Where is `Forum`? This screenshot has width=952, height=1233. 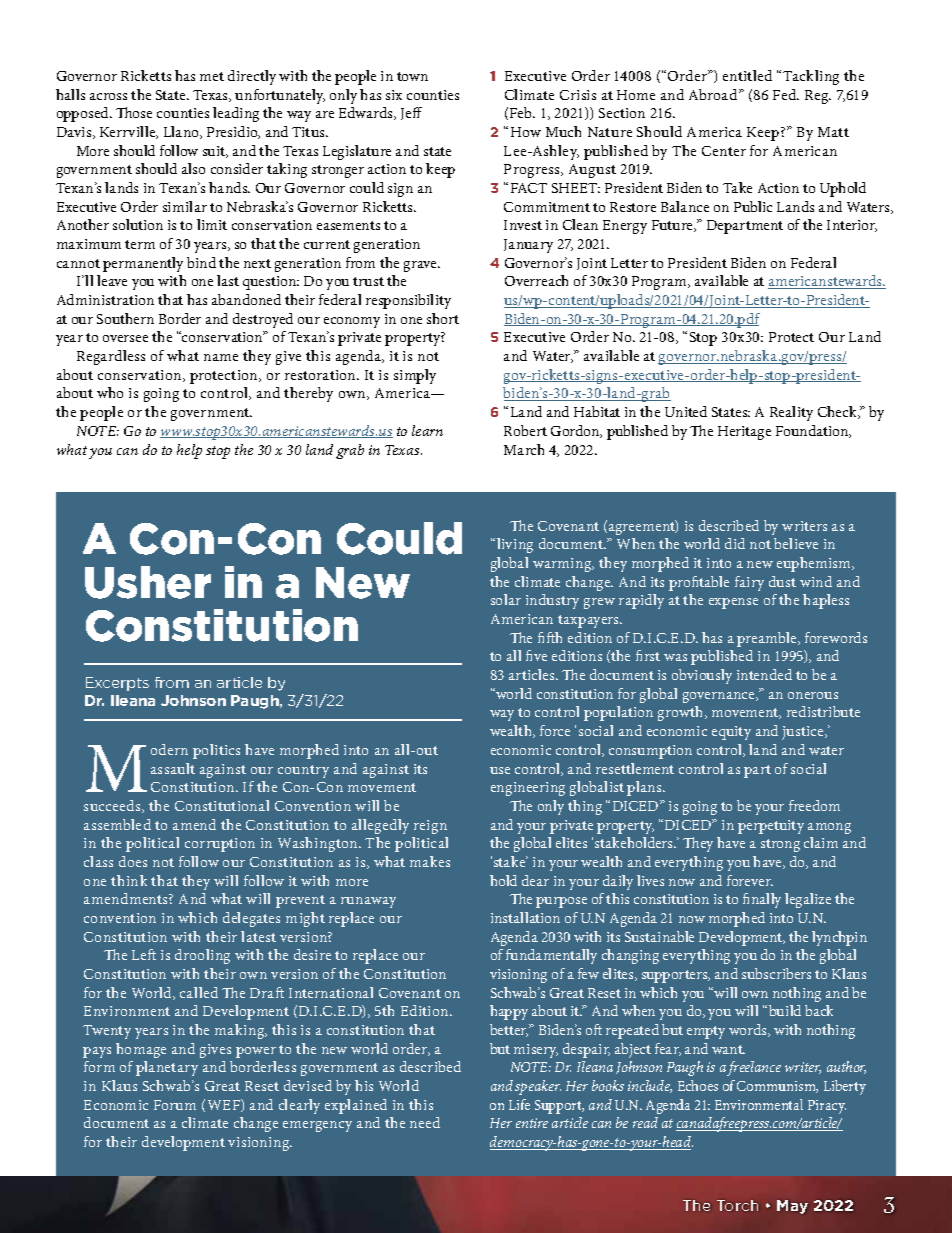 Forum is located at coordinates (175, 1105).
